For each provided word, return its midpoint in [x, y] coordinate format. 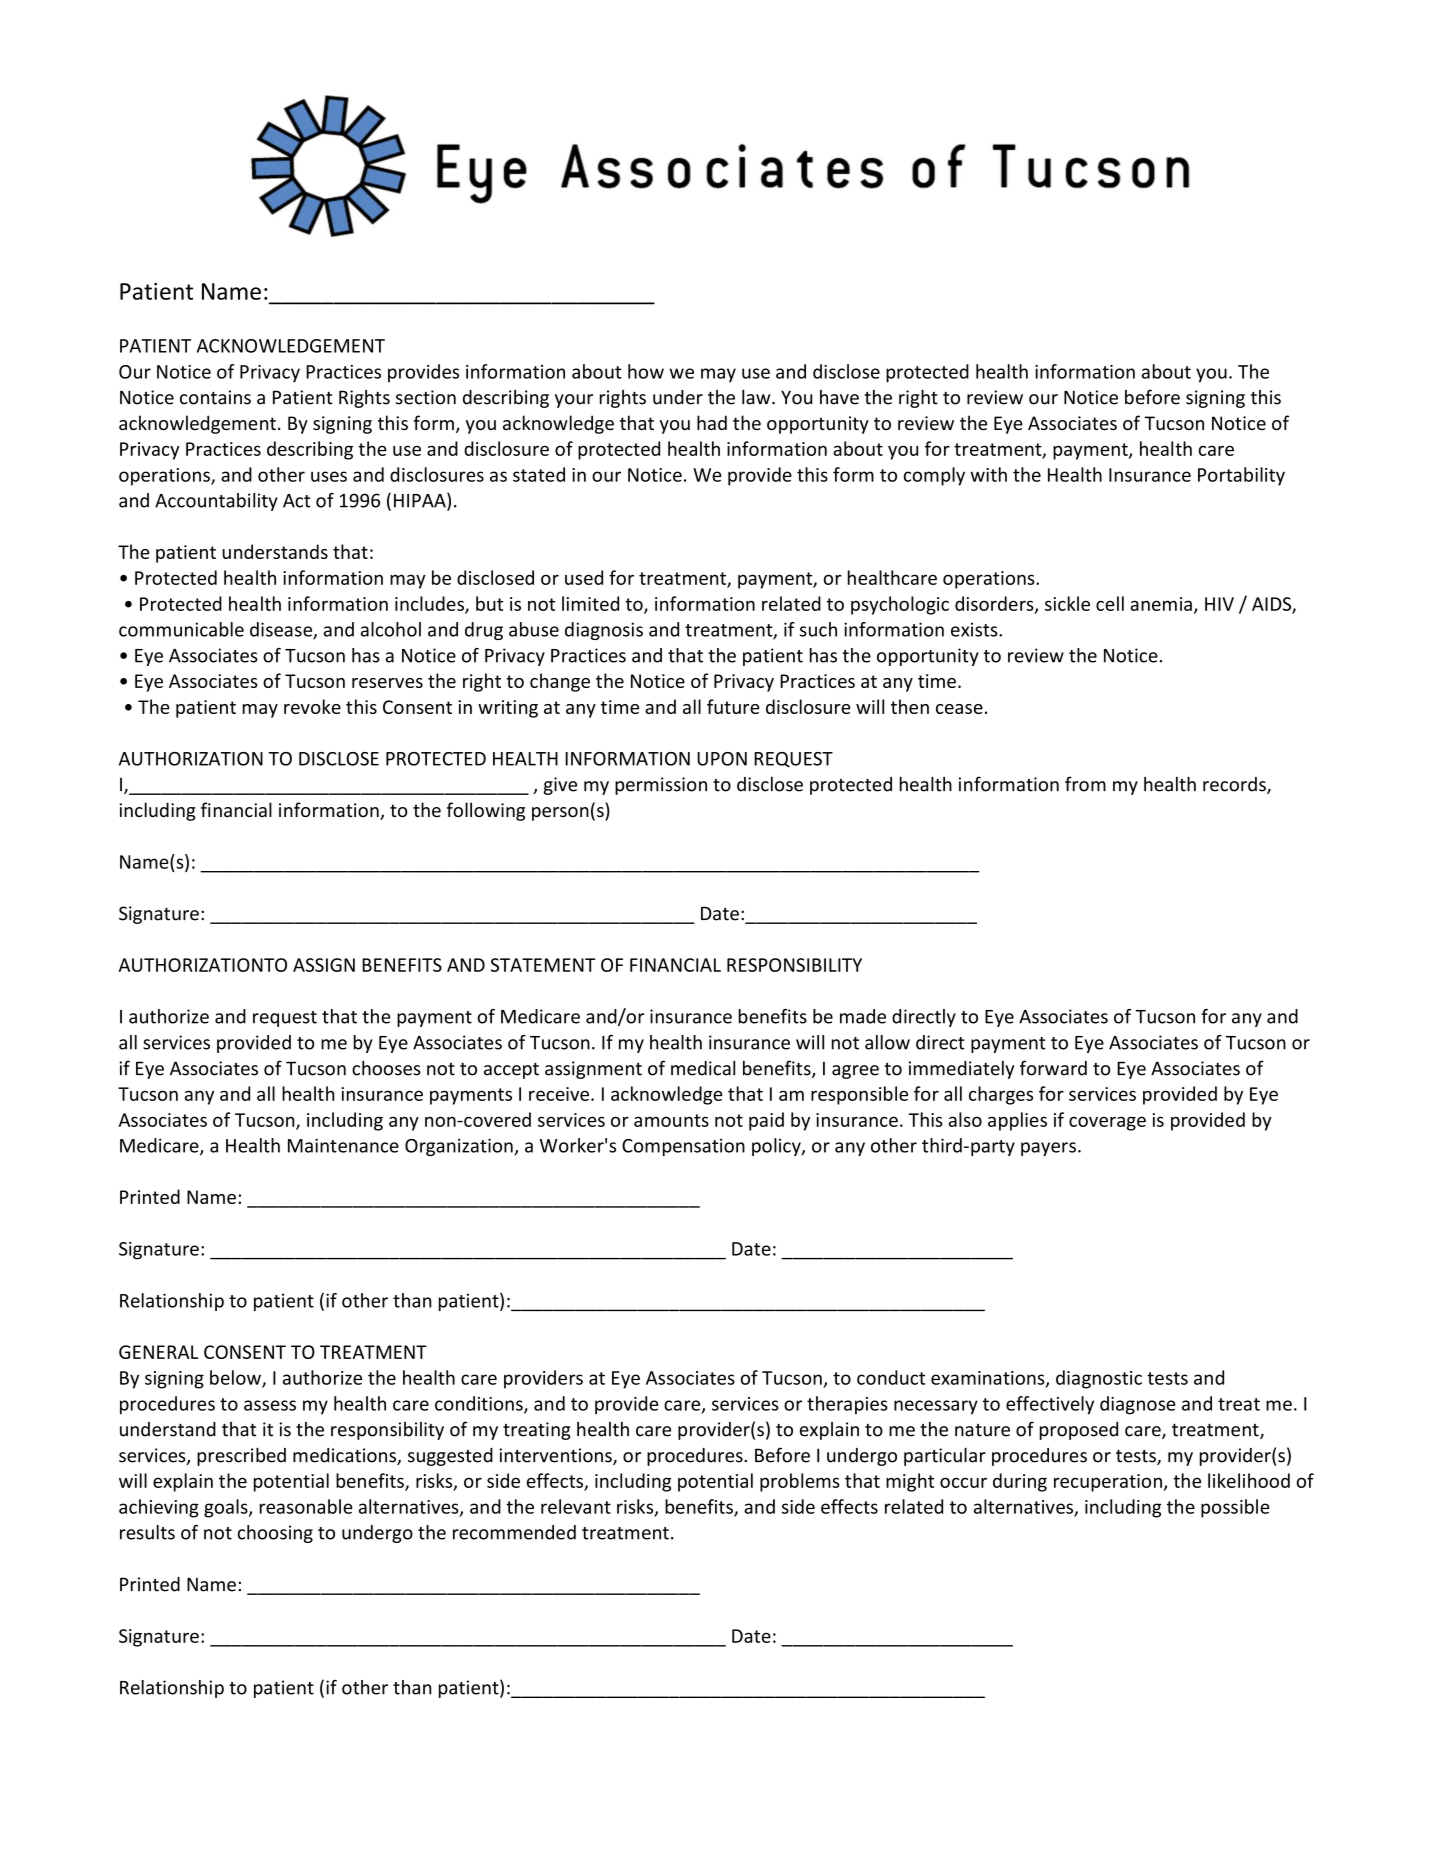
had [712, 422]
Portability [1241, 476]
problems [800, 1482]
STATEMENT [543, 965]
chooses [386, 1068]
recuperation [1108, 1483]
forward [1053, 1068]
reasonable [306, 1506]
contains [215, 397]
